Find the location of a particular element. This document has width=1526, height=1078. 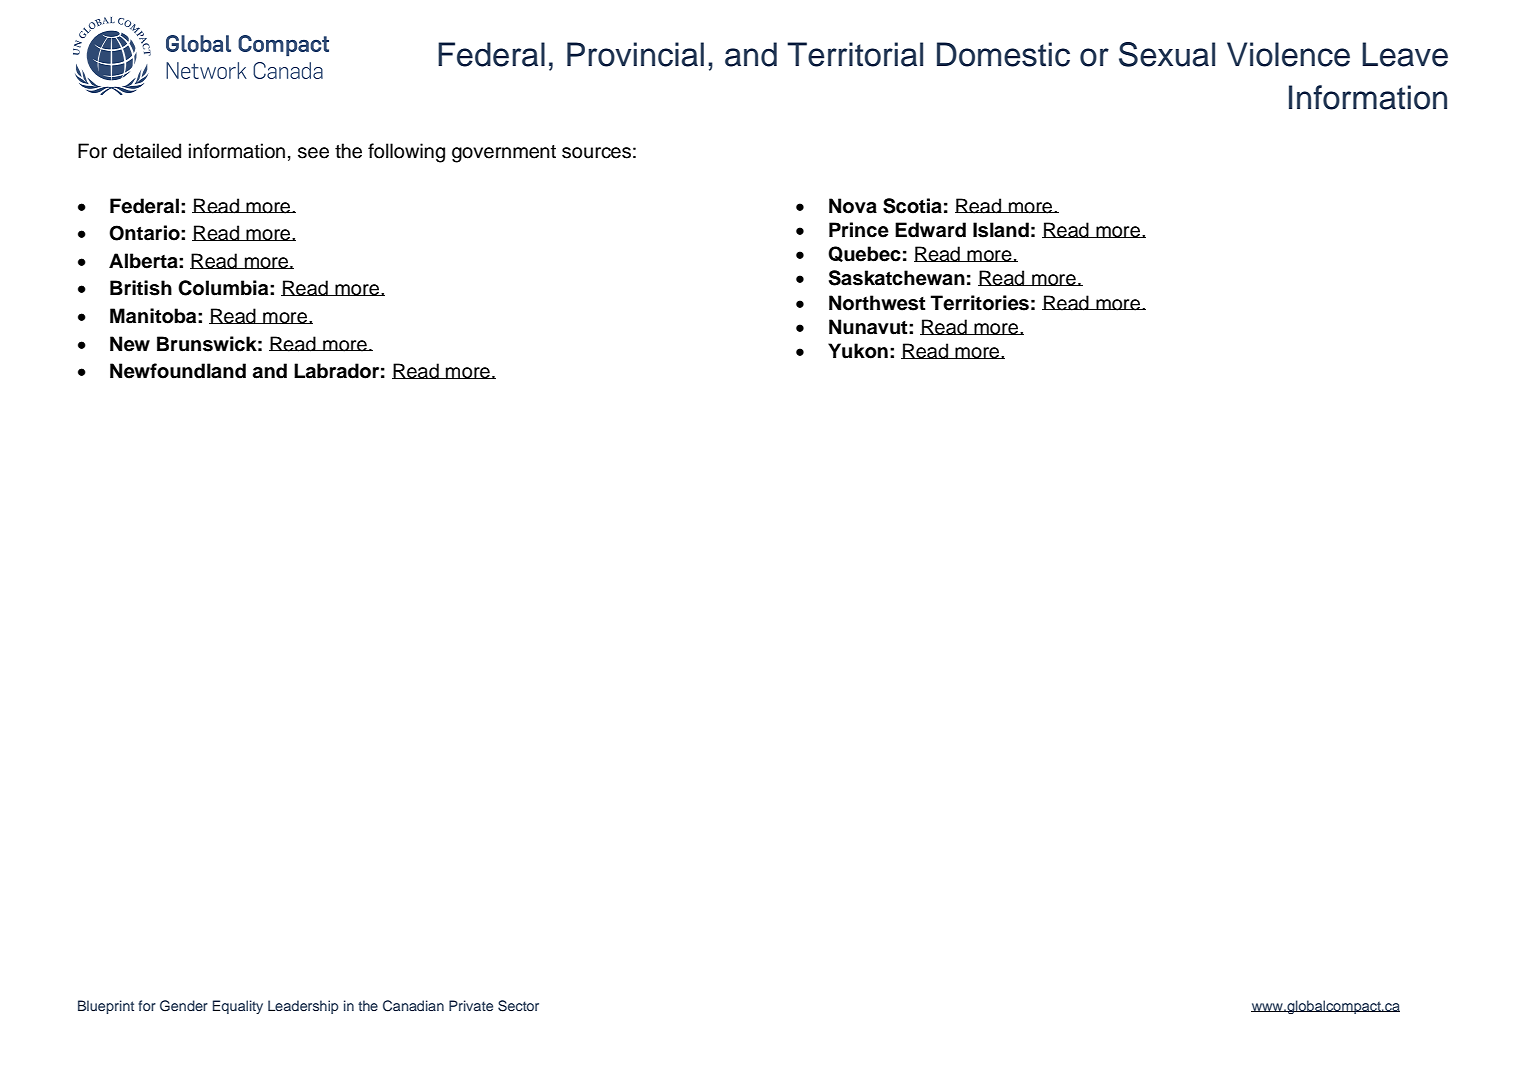

Leadership is located at coordinates (303, 1007).
